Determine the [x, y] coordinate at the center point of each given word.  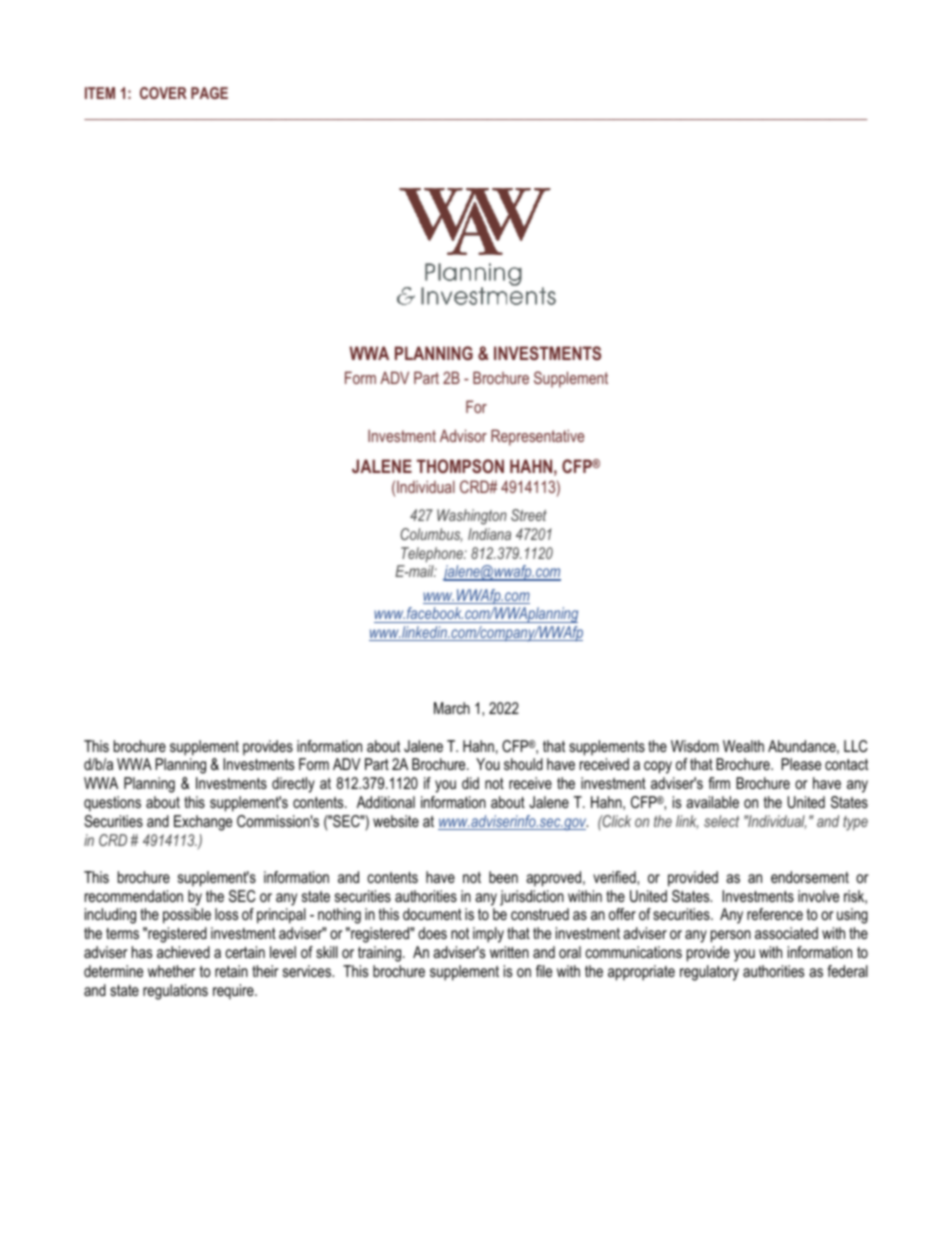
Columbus [431, 535]
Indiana [489, 534]
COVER [163, 93]
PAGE [209, 93]
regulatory [709, 973]
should [523, 764]
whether [172, 971]
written [509, 952]
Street [529, 515]
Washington [472, 517]
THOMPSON [460, 466]
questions [112, 803]
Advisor [463, 435]
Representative [537, 437]
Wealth [743, 746]
